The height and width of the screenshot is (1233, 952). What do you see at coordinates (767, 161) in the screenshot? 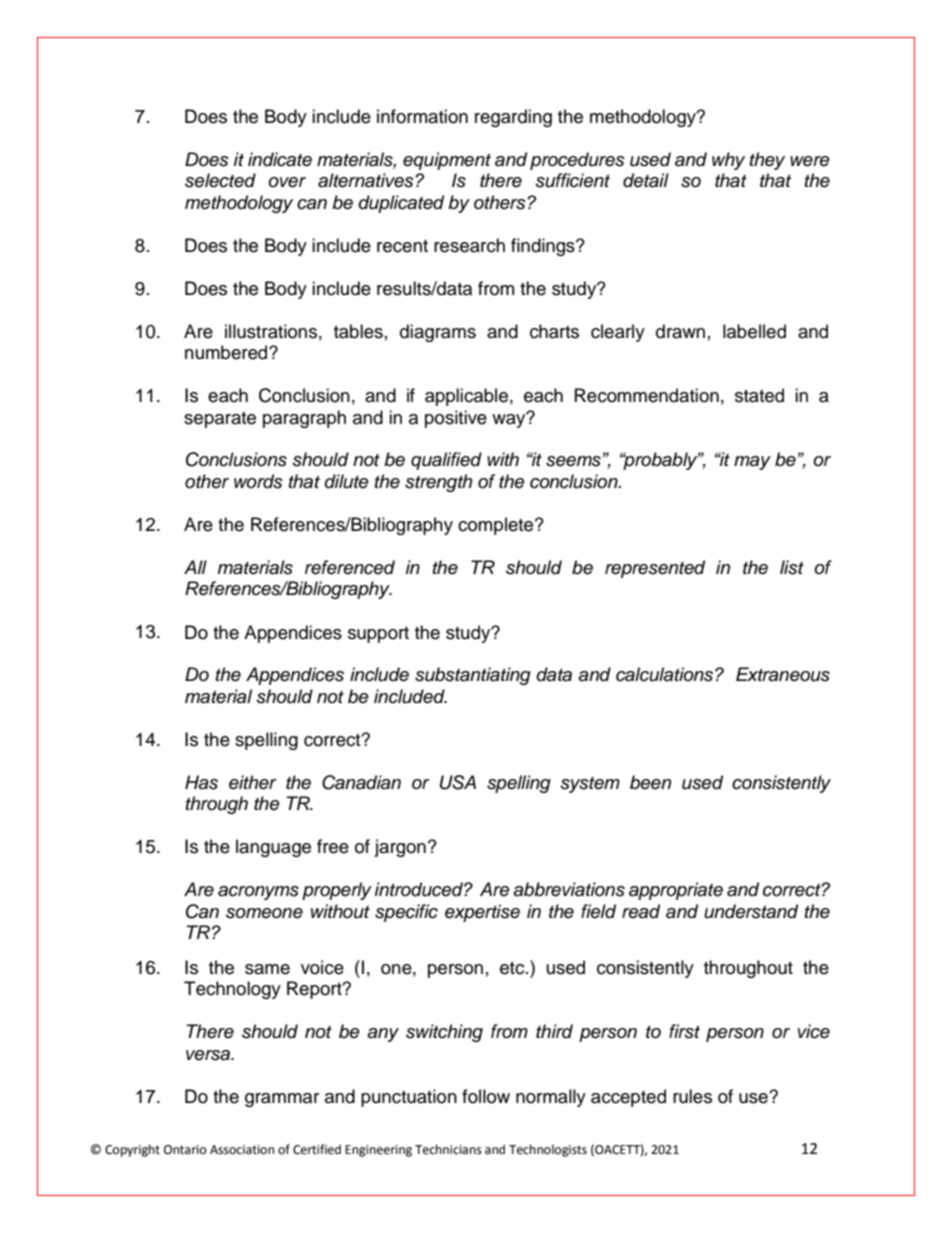
I see `they` at bounding box center [767, 161].
